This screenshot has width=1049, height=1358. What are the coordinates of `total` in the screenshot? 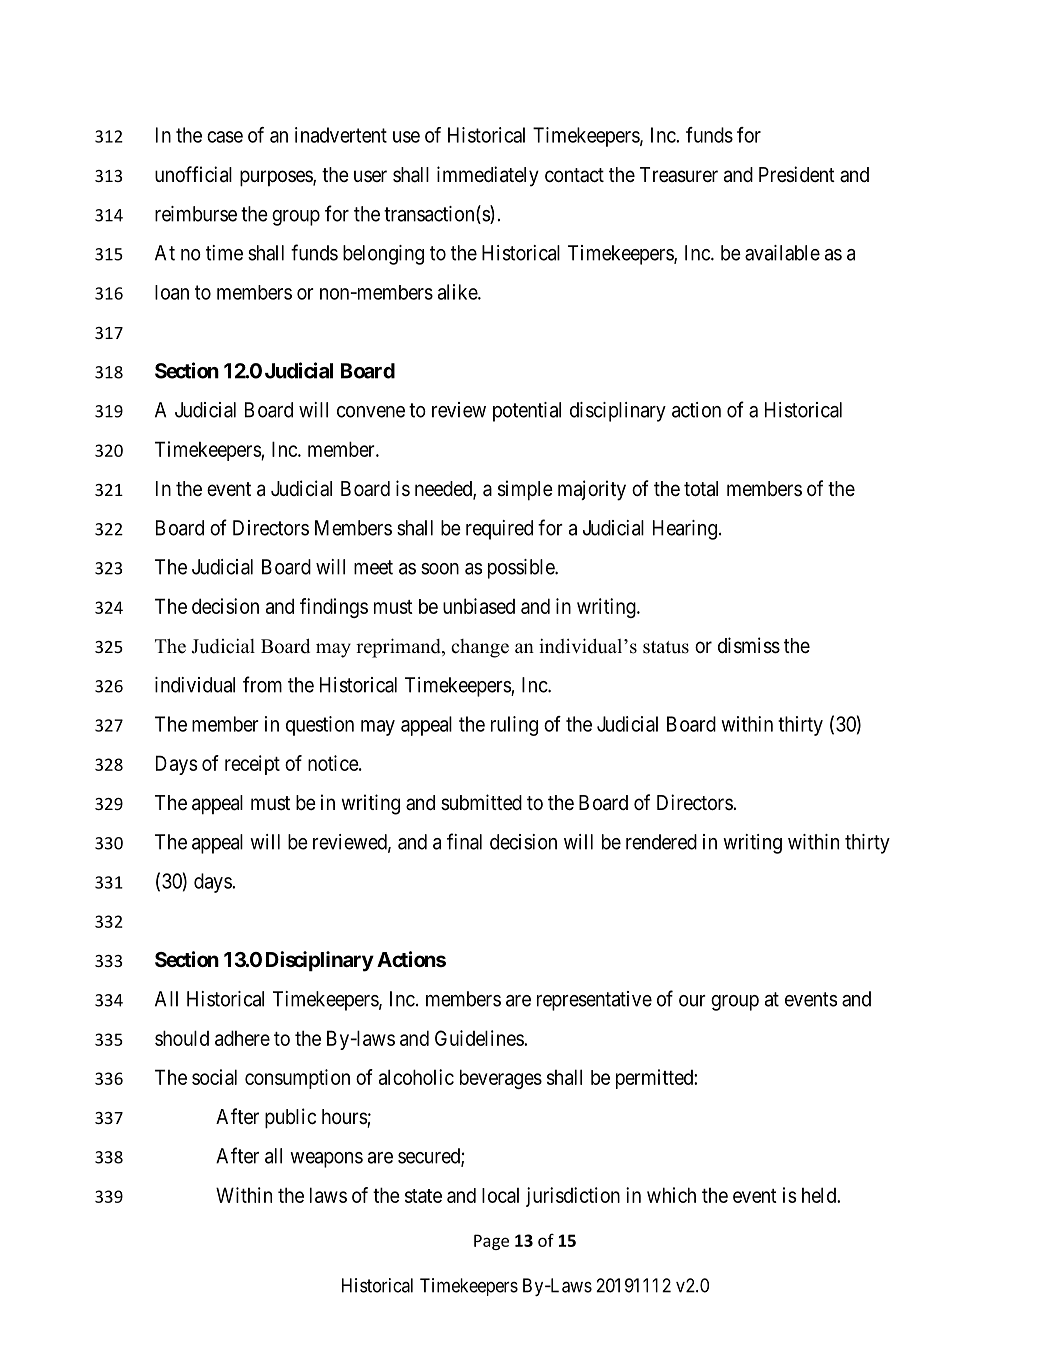 It's located at (701, 489).
